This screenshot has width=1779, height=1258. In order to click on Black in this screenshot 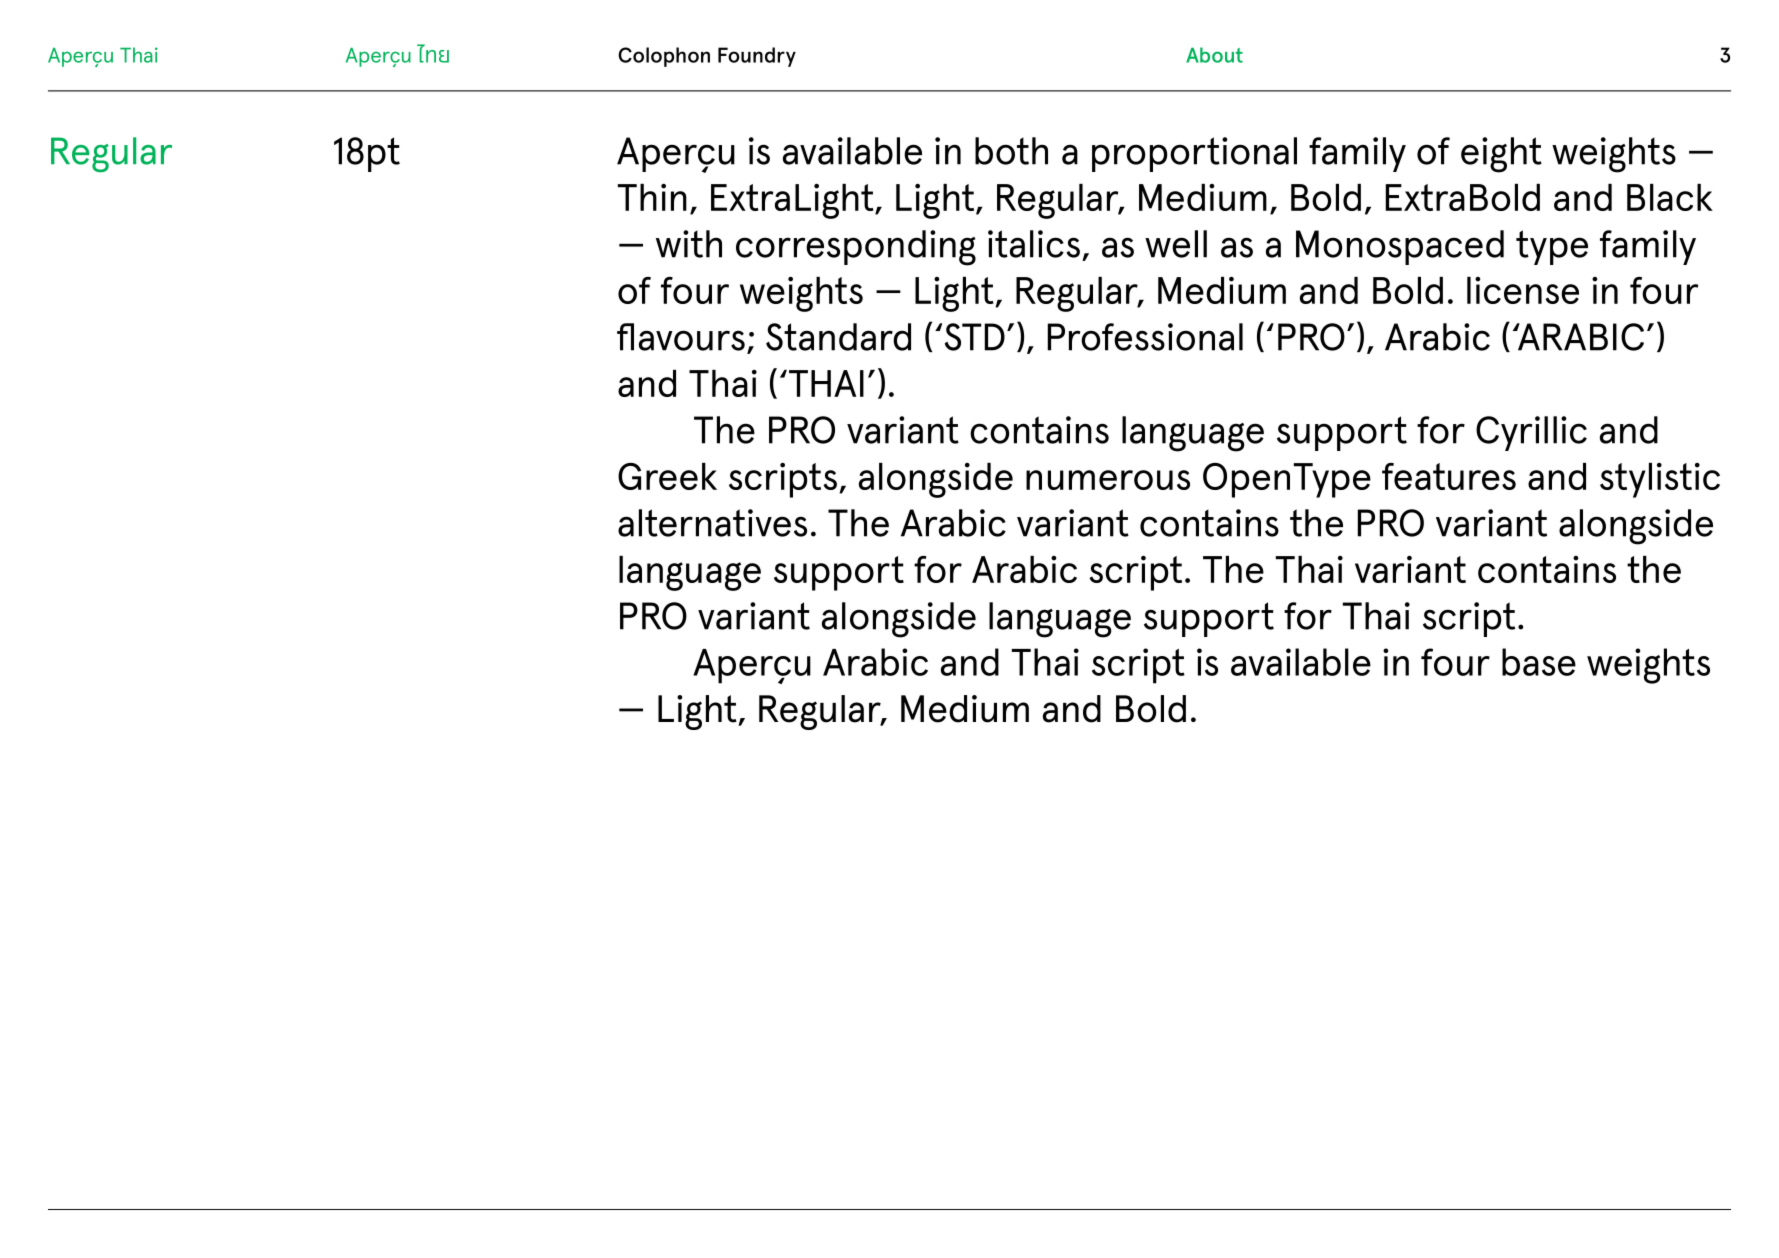, I will do `click(1670, 197)`.
